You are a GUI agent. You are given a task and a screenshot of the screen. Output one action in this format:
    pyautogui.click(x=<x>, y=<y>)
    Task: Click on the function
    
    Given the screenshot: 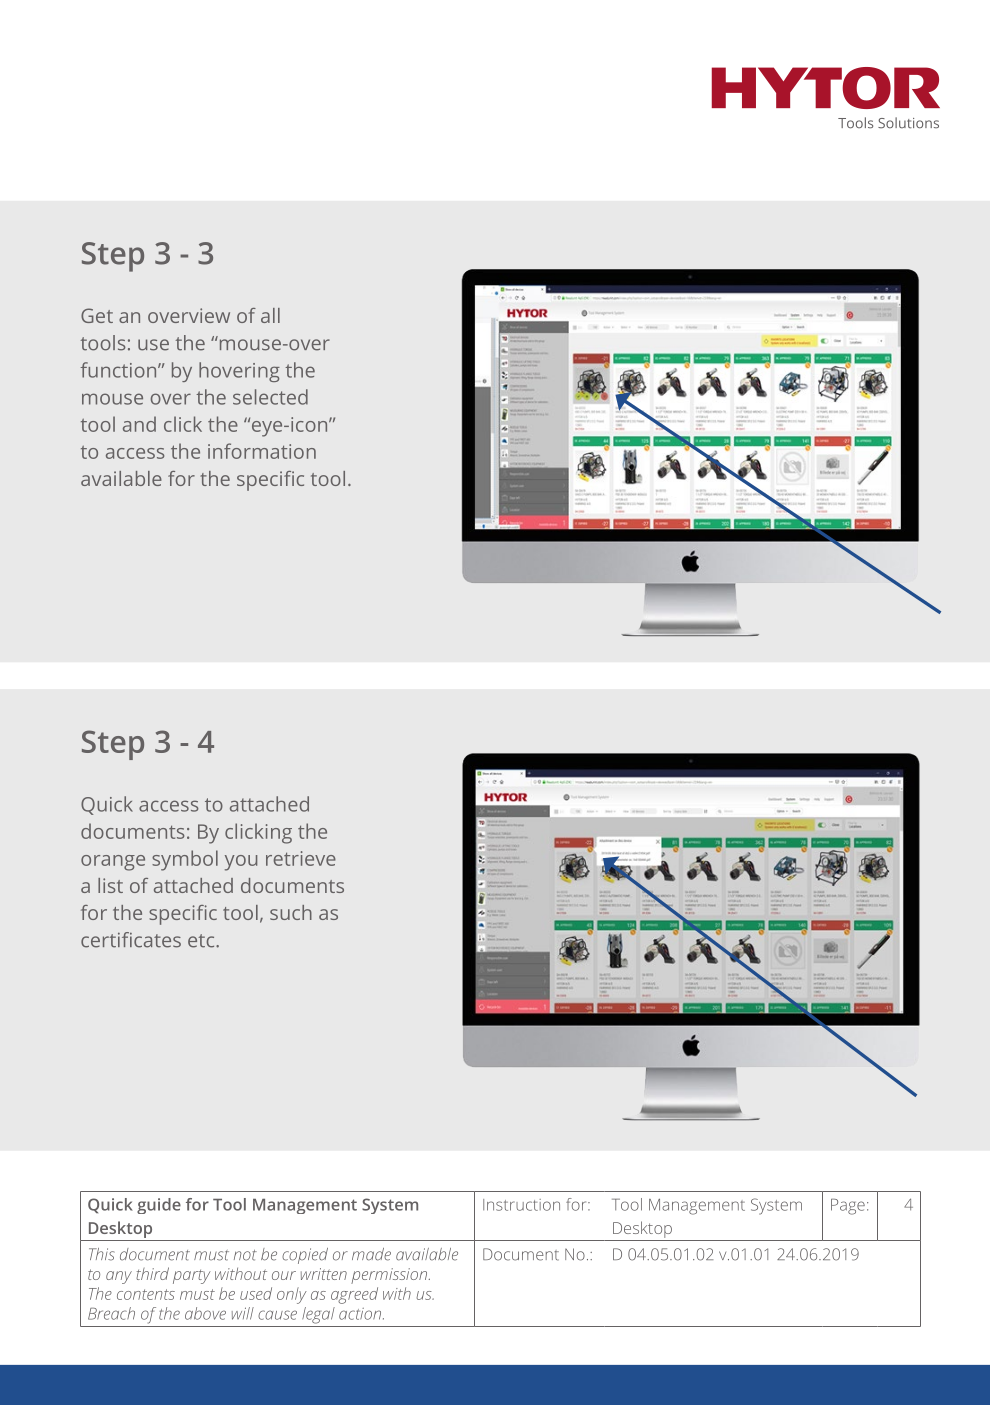 What is the action you would take?
    pyautogui.click(x=119, y=370)
